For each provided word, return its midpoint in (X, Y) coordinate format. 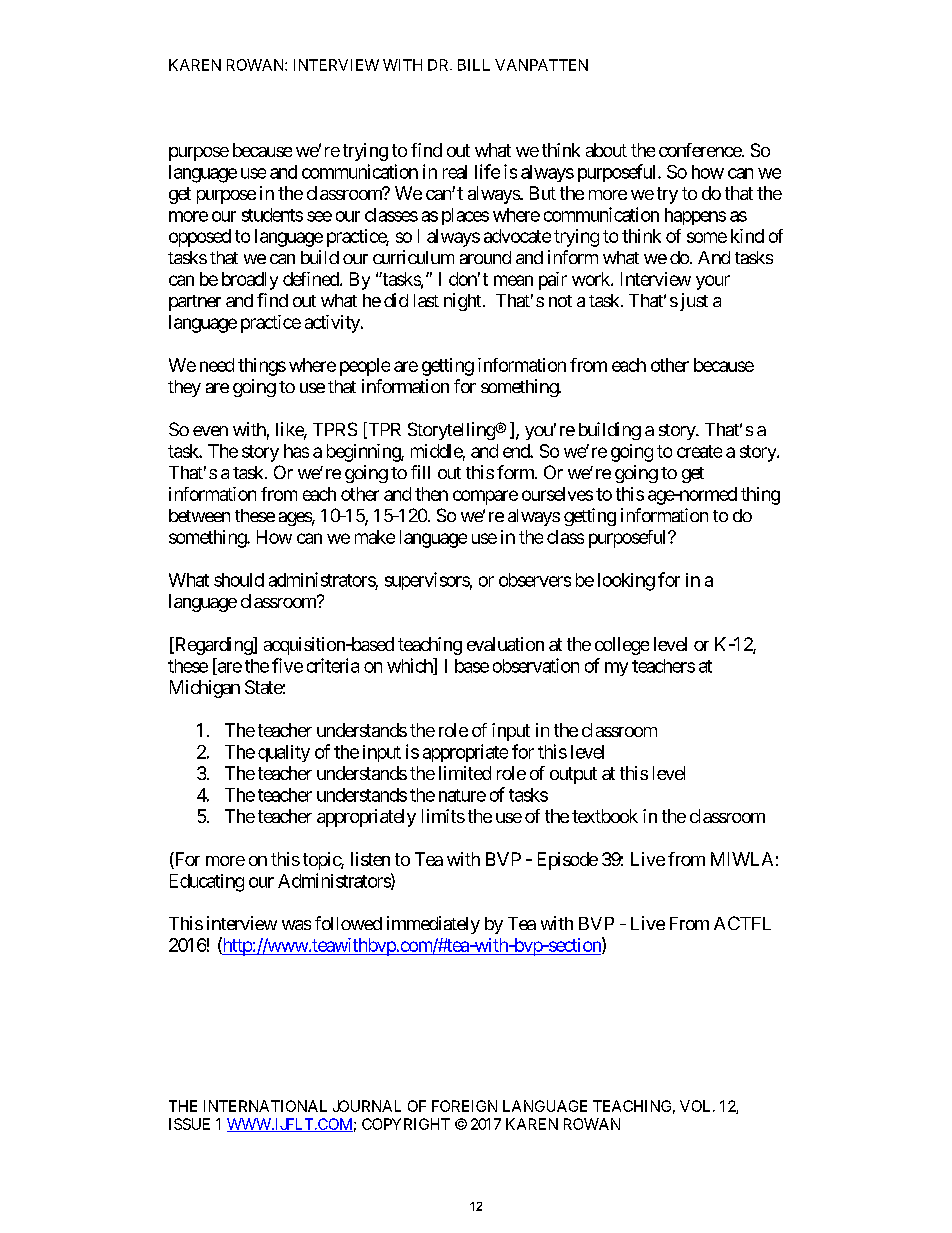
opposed (200, 238)
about (606, 150)
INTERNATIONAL (265, 1106)
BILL (474, 65)
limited (465, 773)
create (699, 451)
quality (284, 753)
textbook (605, 816)
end (517, 451)
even (210, 431)
